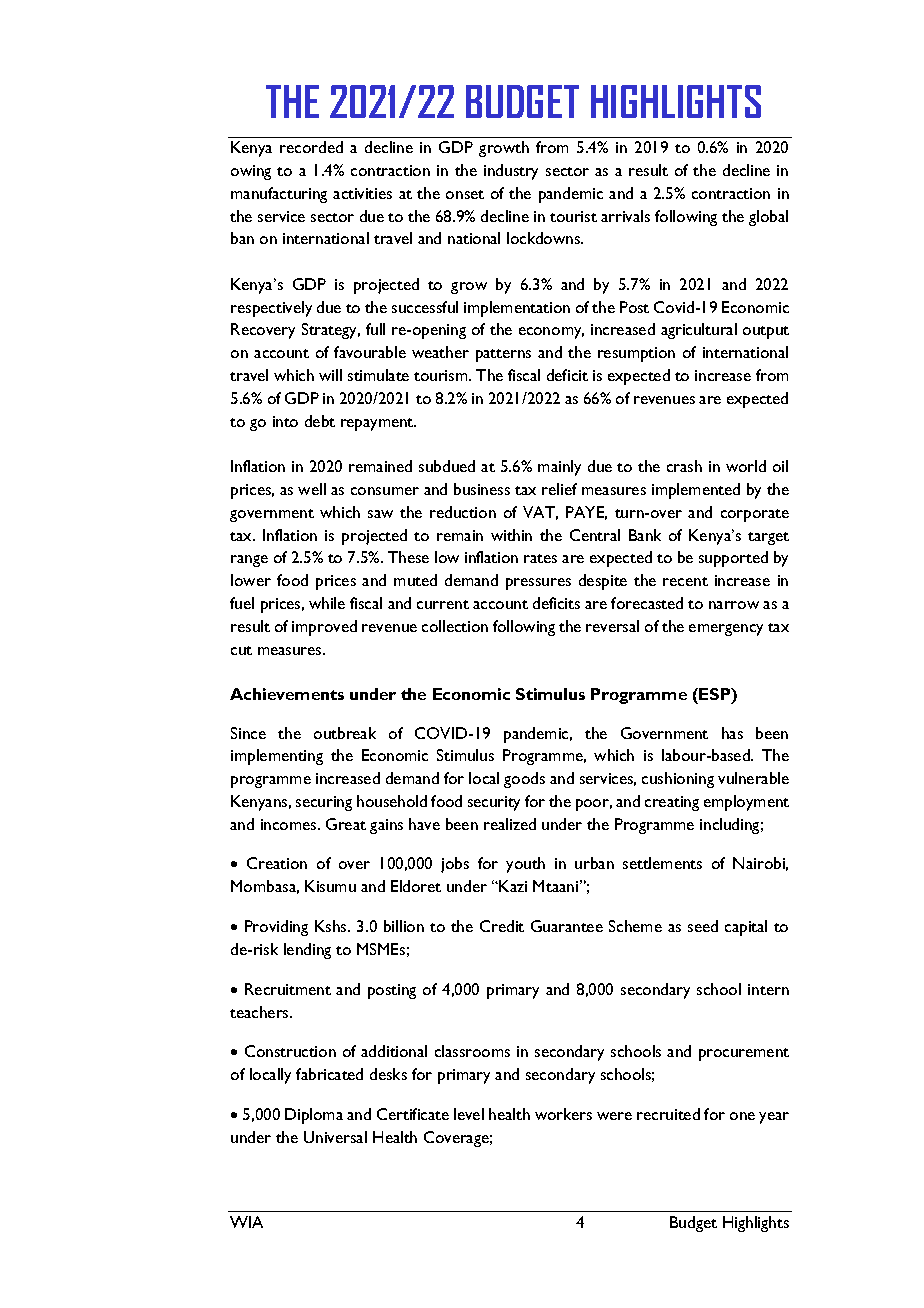 Image resolution: width=924 pixels, height=1308 pixels. What do you see at coordinates (511, 172) in the screenshot?
I see `industry` at bounding box center [511, 172].
